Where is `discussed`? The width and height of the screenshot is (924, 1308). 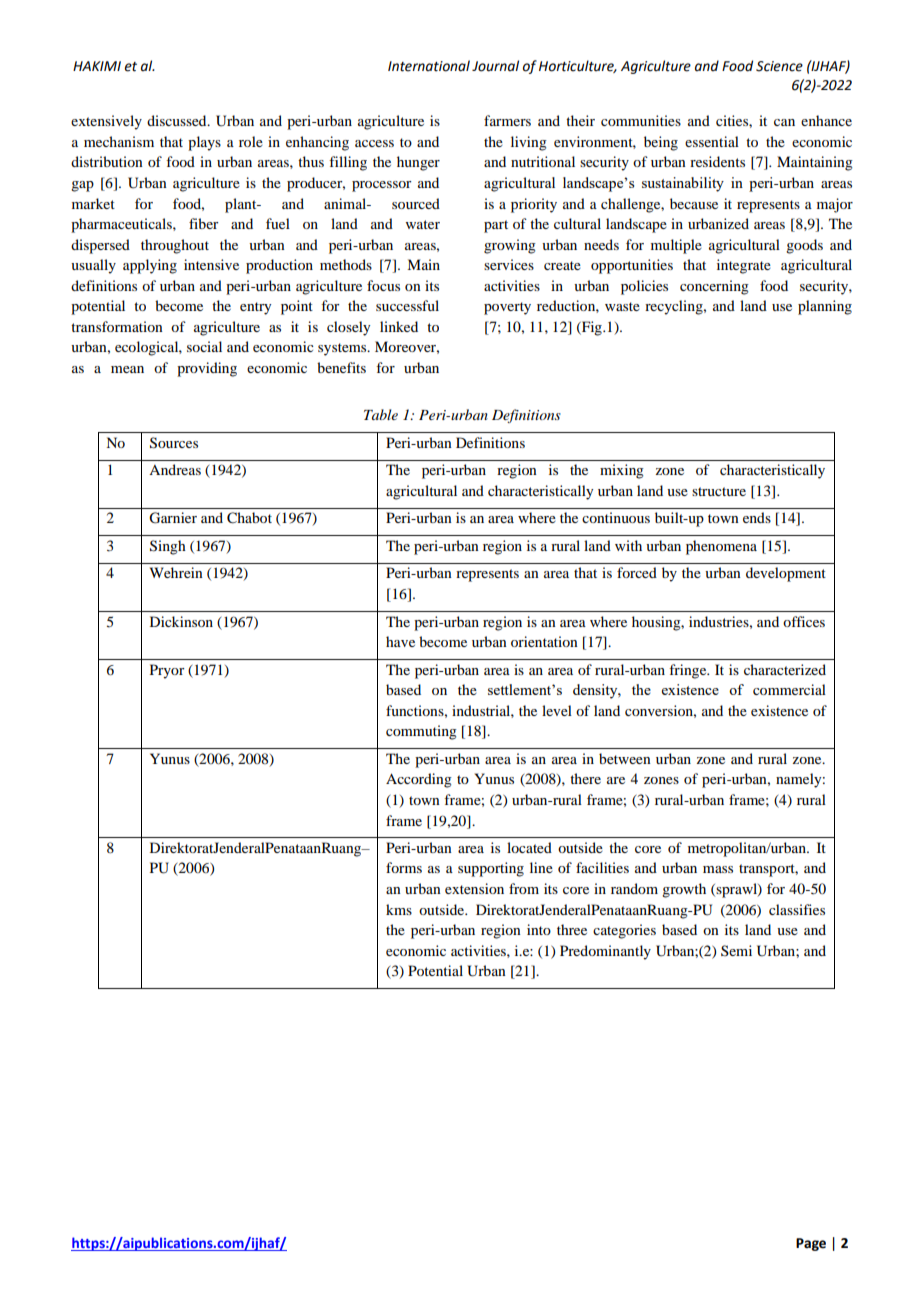
discussed is located at coordinates (178, 120).
